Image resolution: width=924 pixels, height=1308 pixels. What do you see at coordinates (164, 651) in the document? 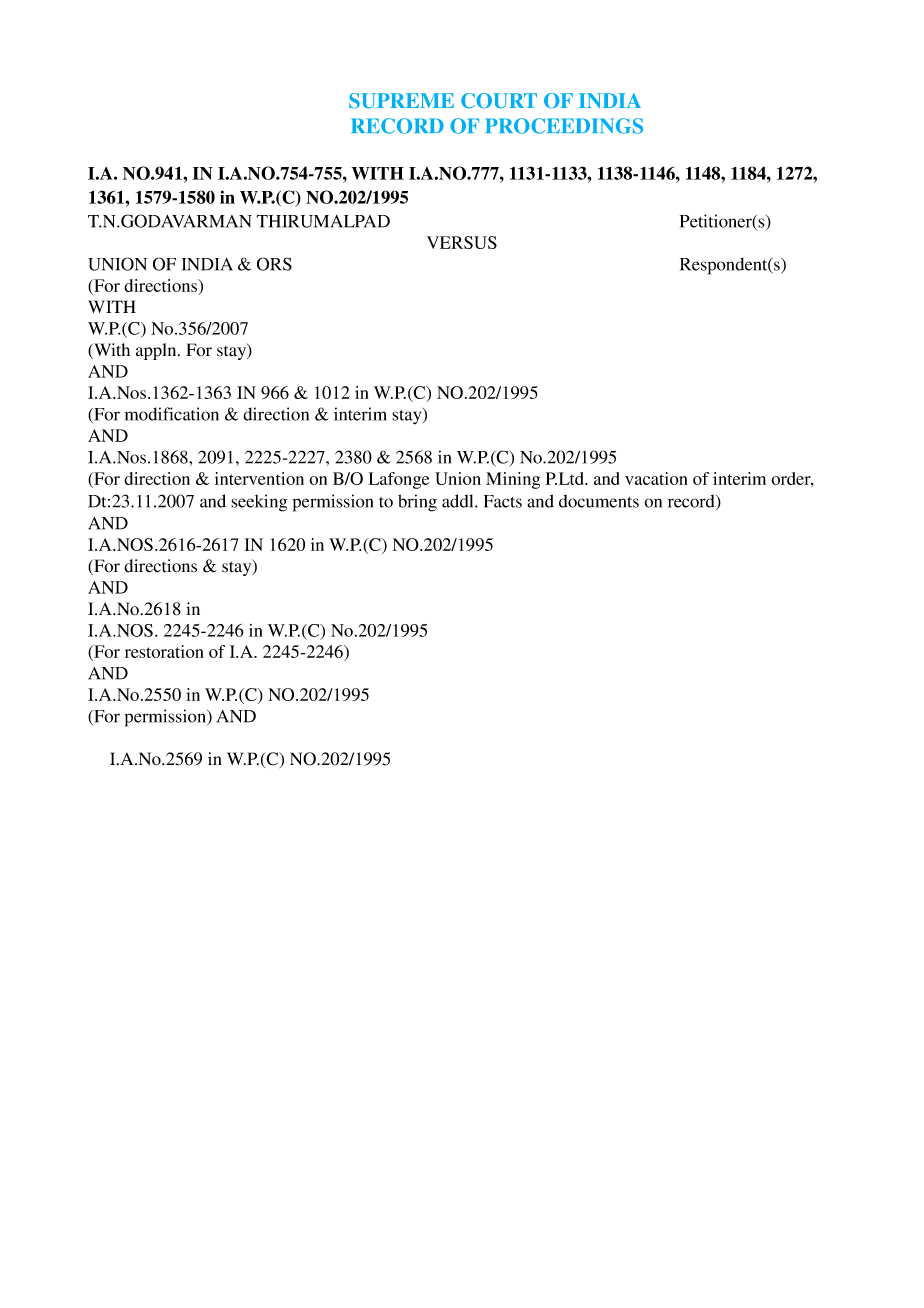
I see `restoration` at bounding box center [164, 651].
